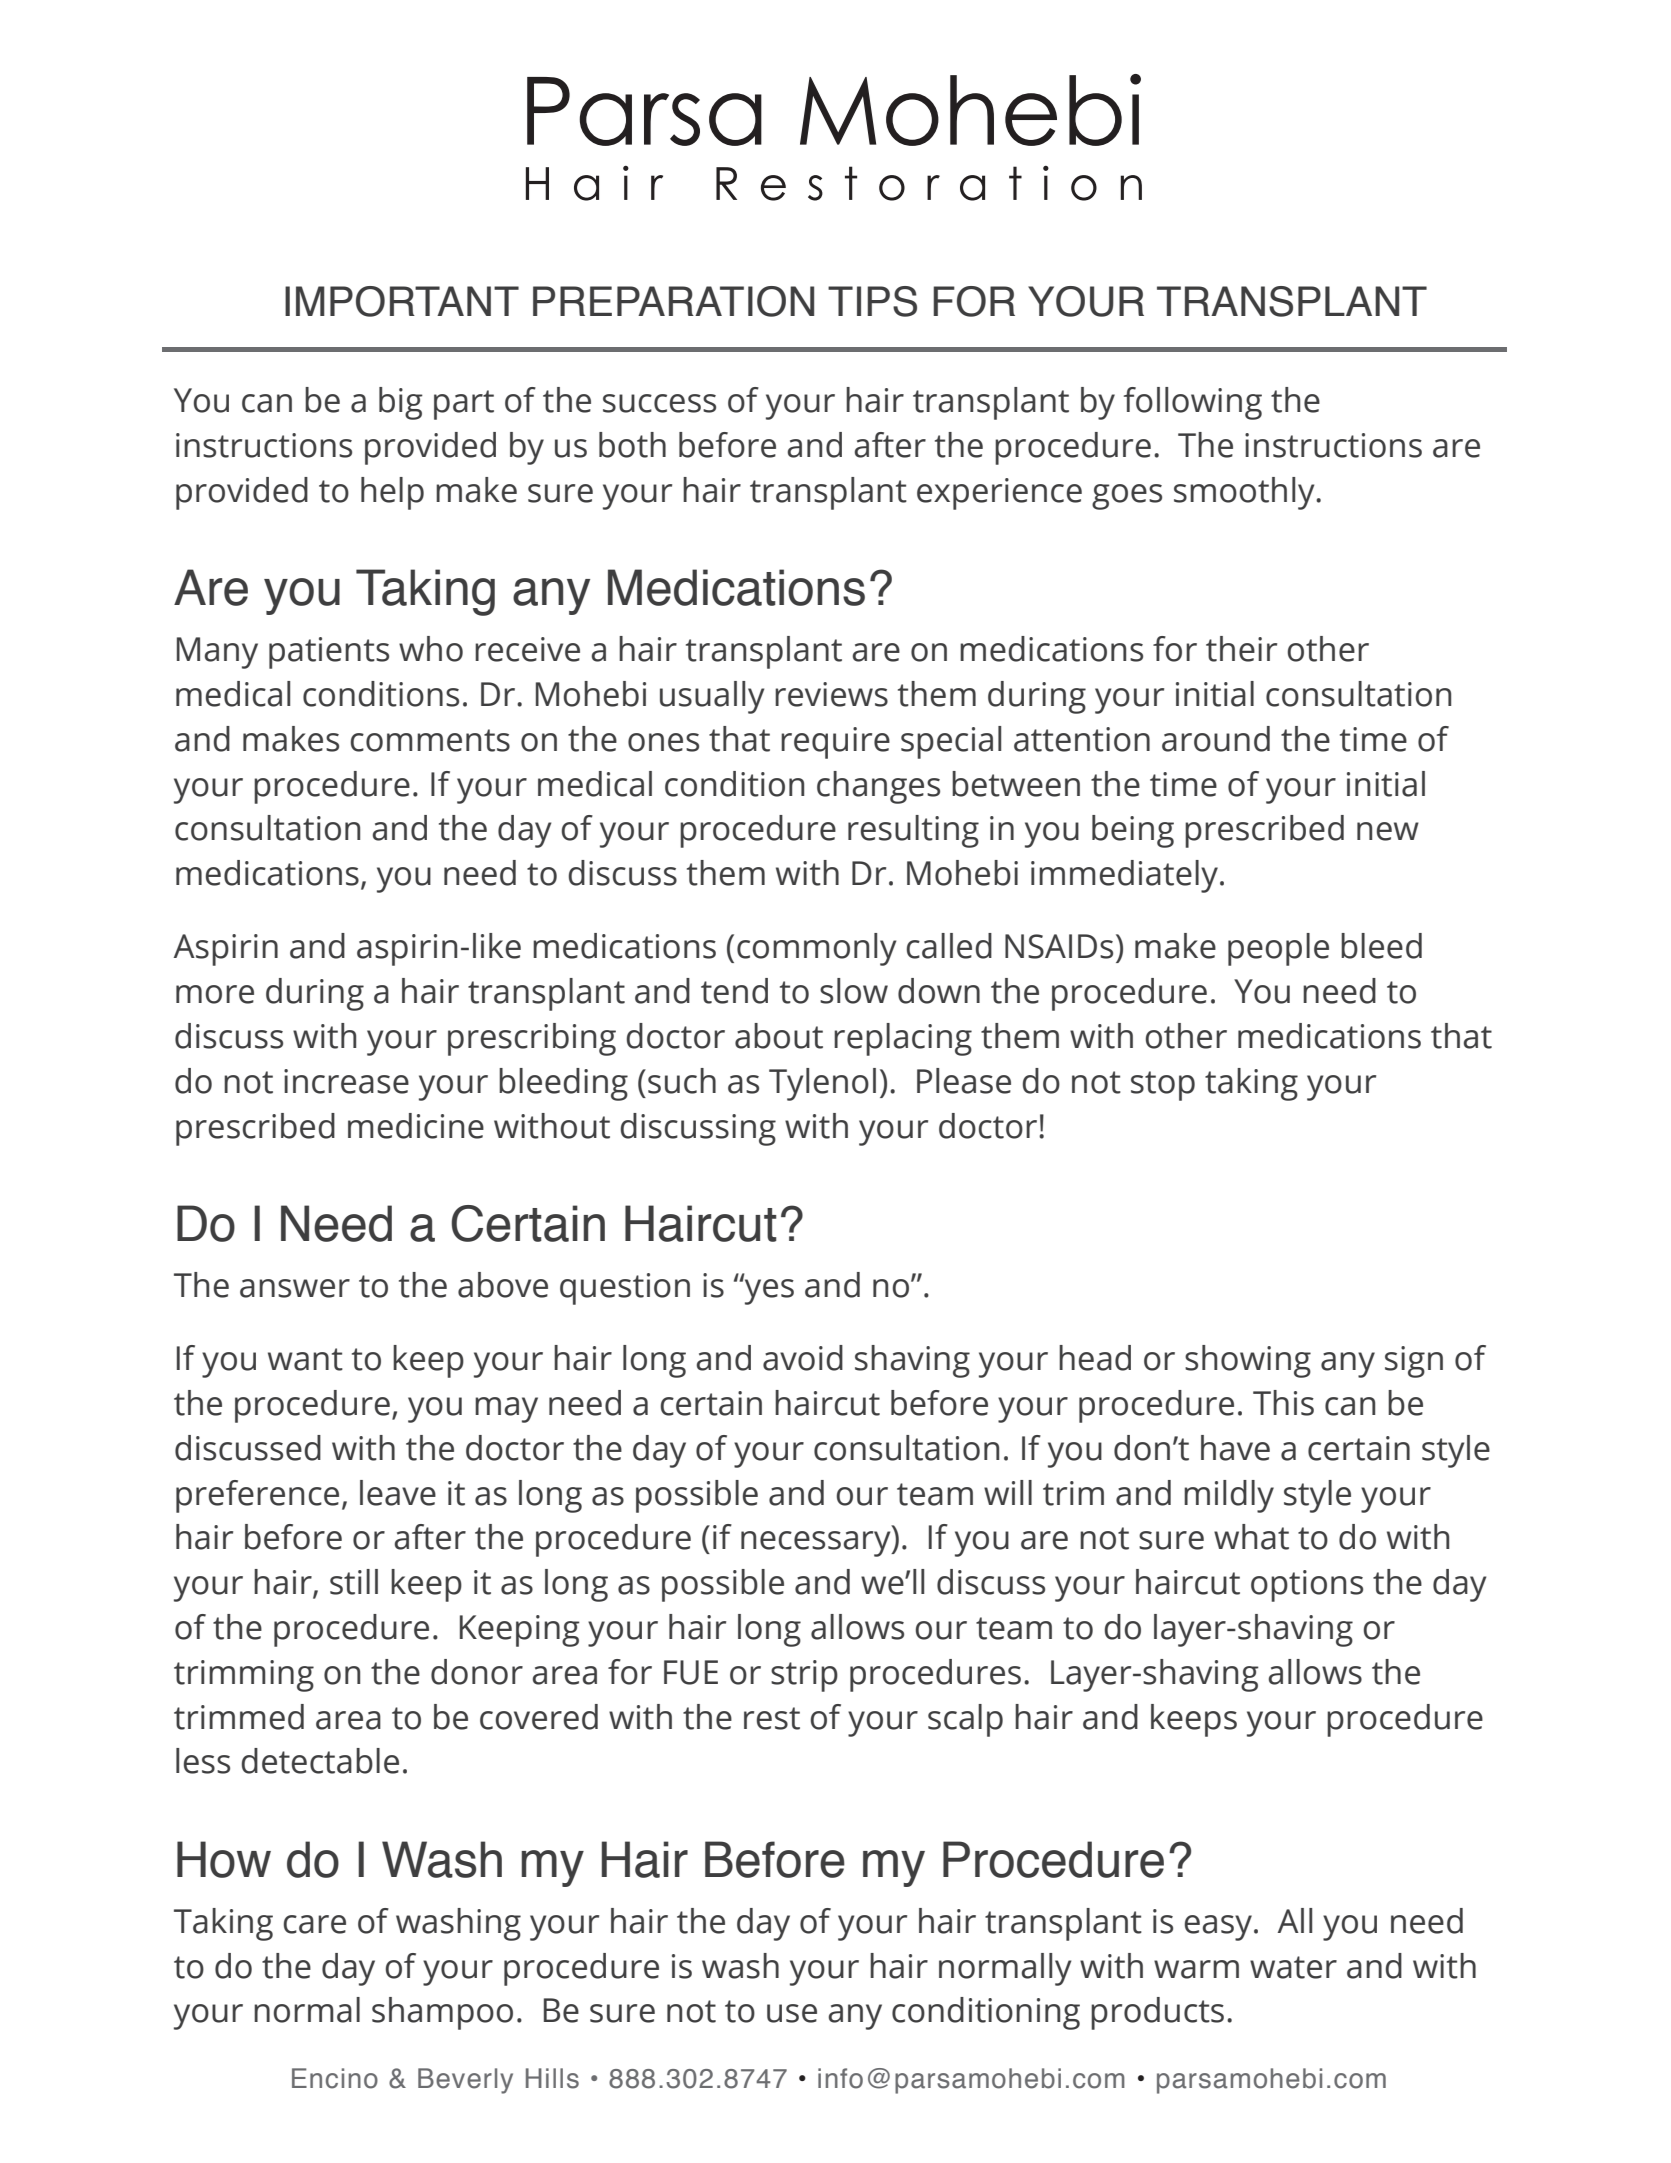 The width and height of the screenshot is (1671, 2163). What do you see at coordinates (335, 2078) in the screenshot?
I see `Encino` at bounding box center [335, 2078].
